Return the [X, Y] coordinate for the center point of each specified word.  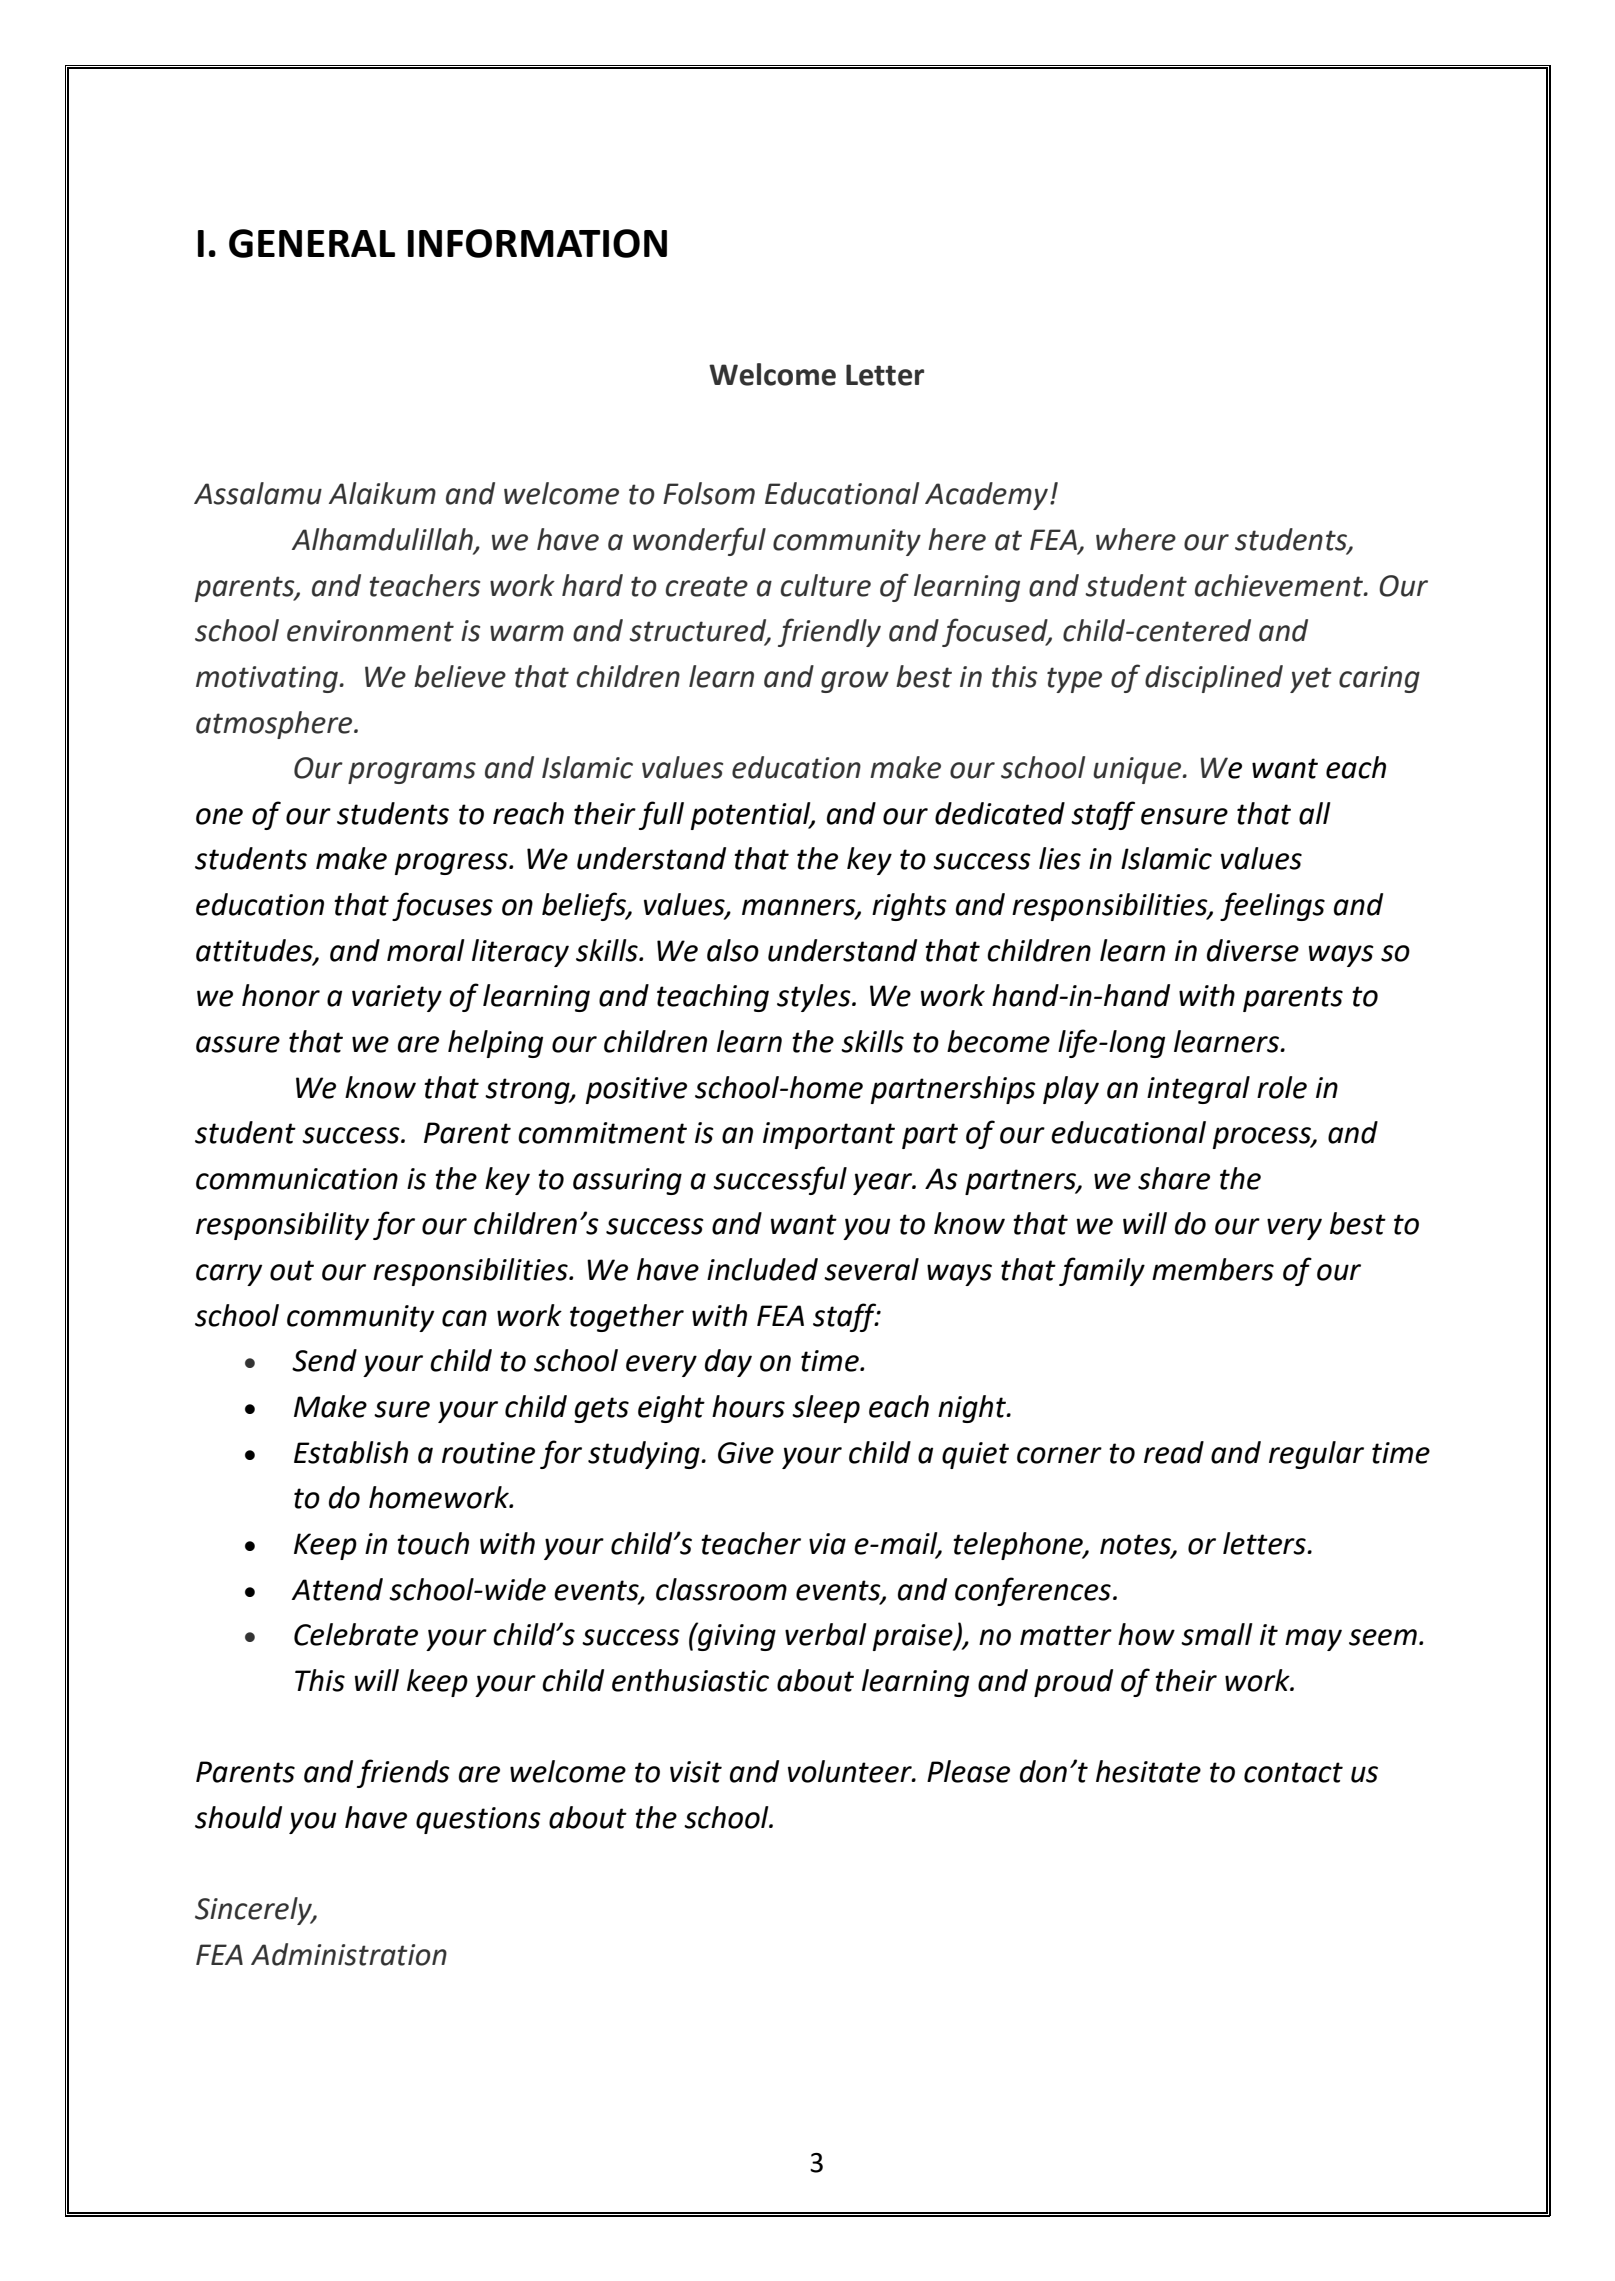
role [1282, 1087]
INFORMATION [537, 243]
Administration [349, 1954]
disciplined [1214, 679]
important [829, 1135]
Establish [351, 1452]
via [827, 1544]
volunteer [851, 1771]
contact [1293, 1772]
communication [297, 1179]
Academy [986, 496]
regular [1316, 1455]
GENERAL [312, 243]
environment [370, 631]
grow [855, 682]
